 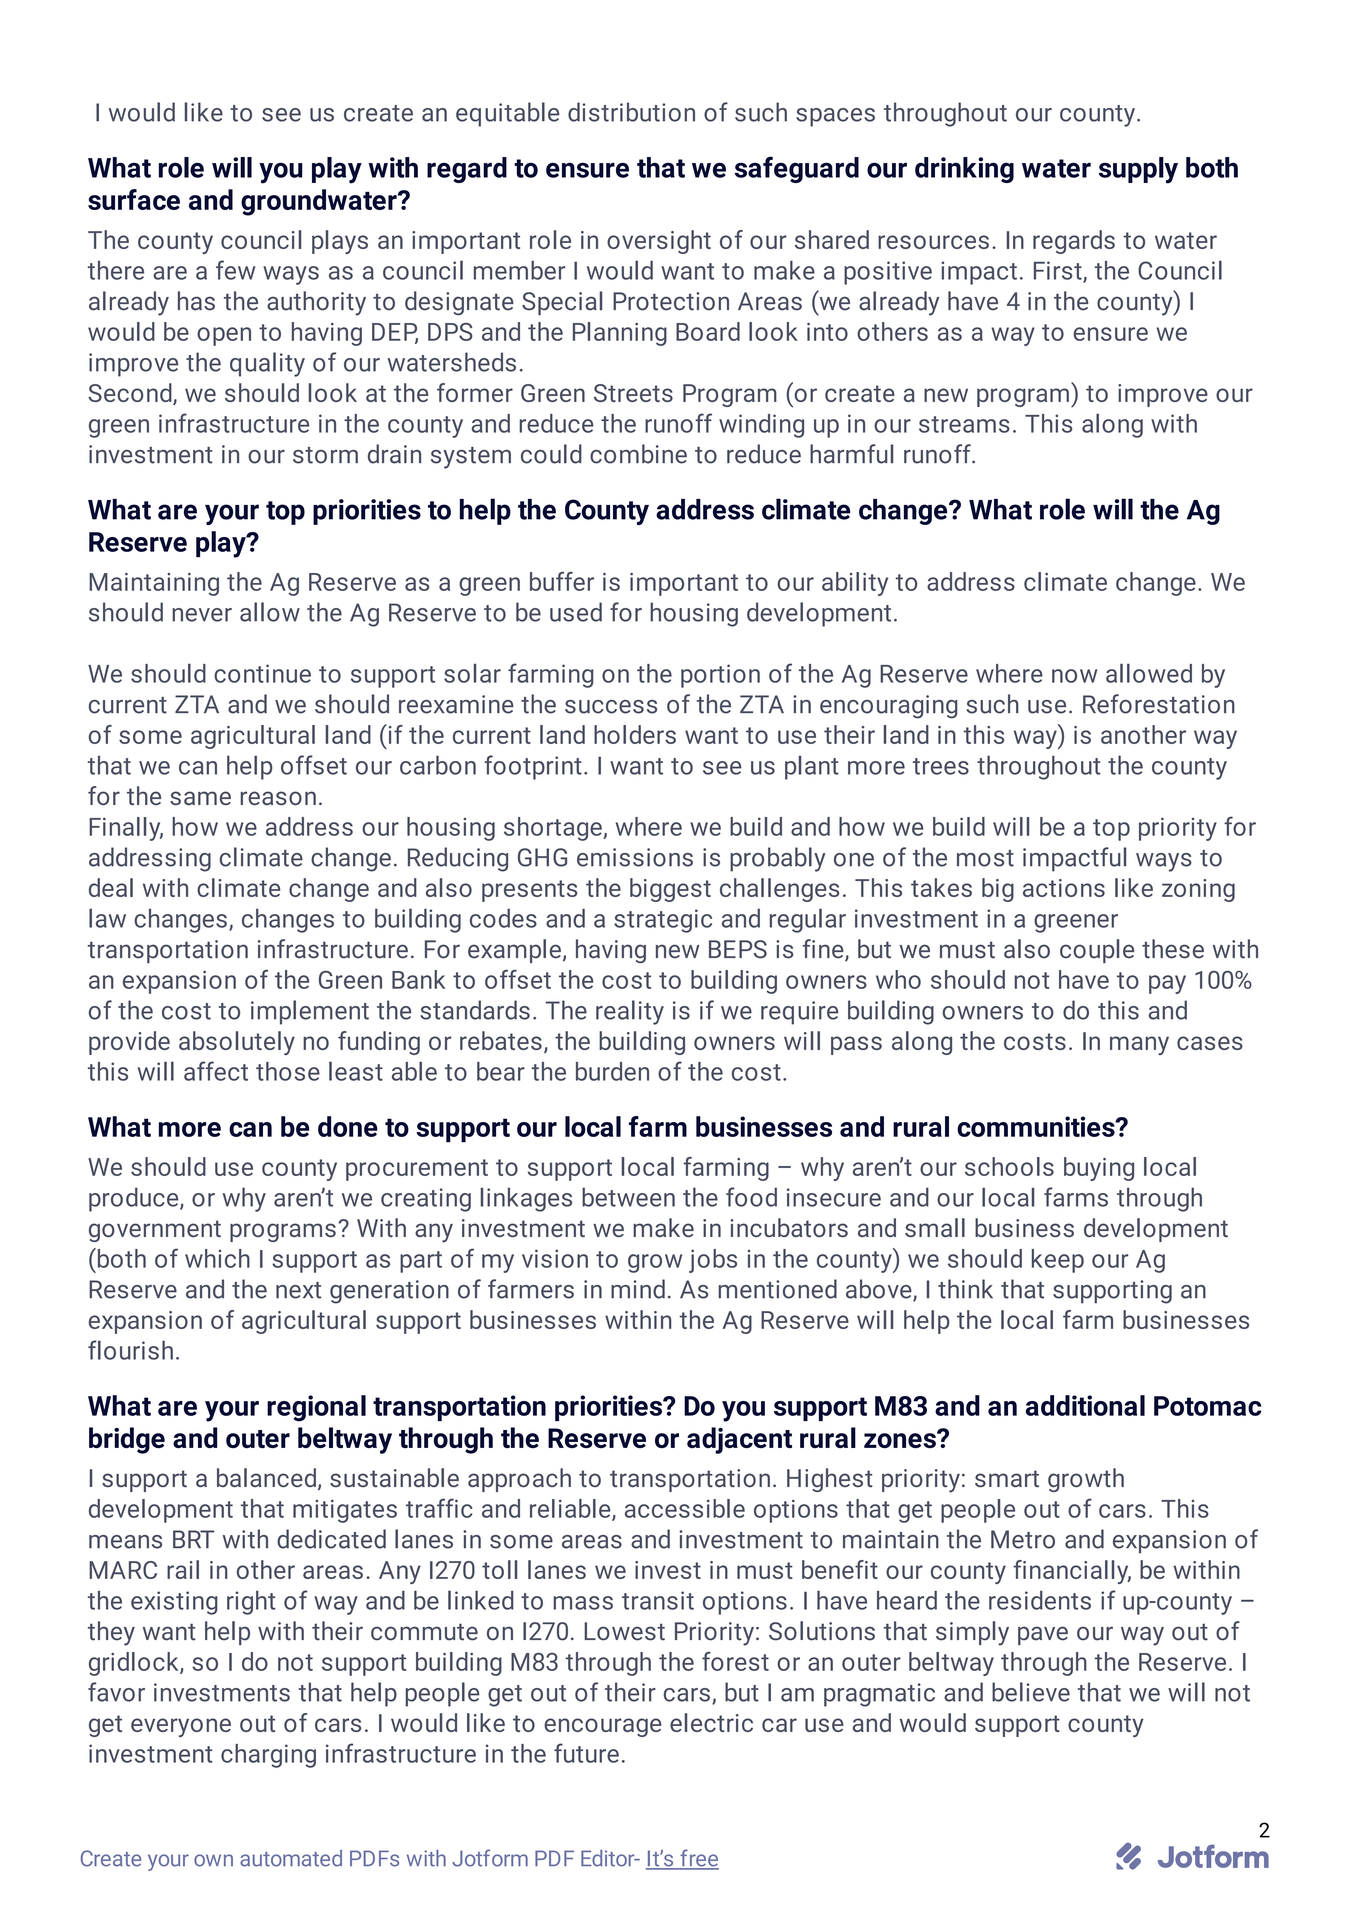 What do you see at coordinates (268, 1756) in the screenshot?
I see `charging` at bounding box center [268, 1756].
